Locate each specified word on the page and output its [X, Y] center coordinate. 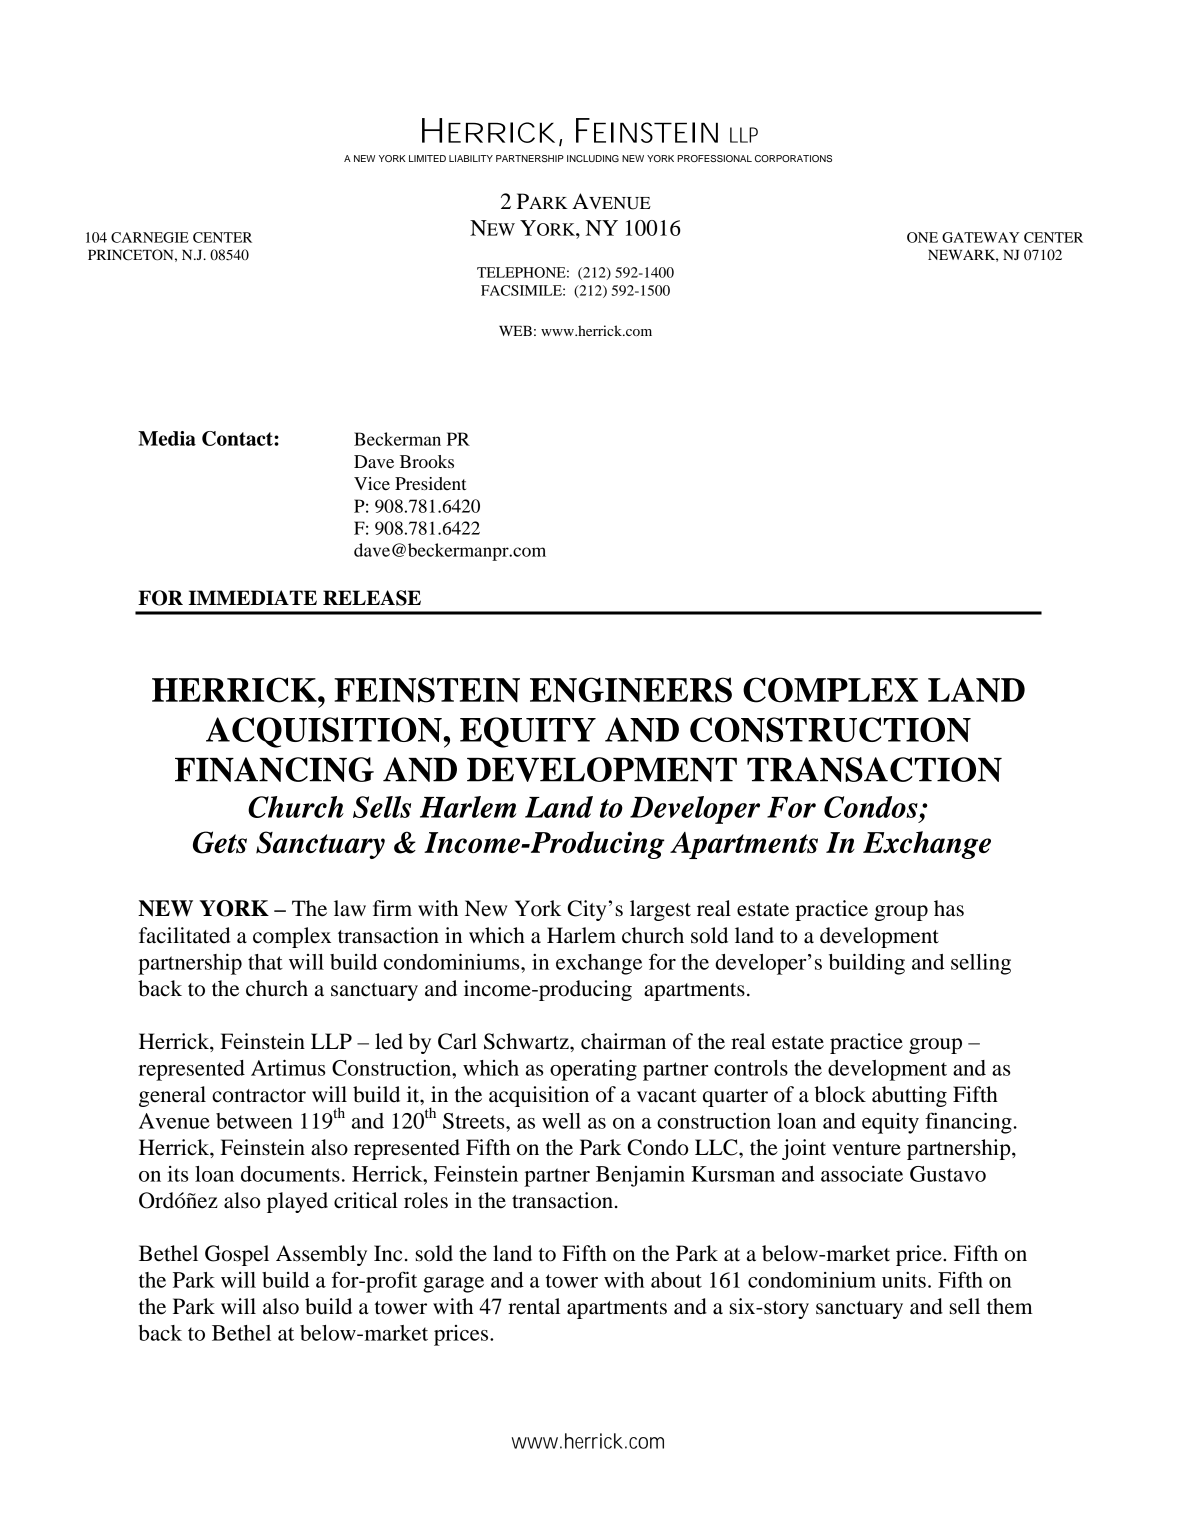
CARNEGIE [150, 237]
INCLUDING [593, 158]
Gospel [237, 1255]
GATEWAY [980, 237]
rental [534, 1306]
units [904, 1280]
